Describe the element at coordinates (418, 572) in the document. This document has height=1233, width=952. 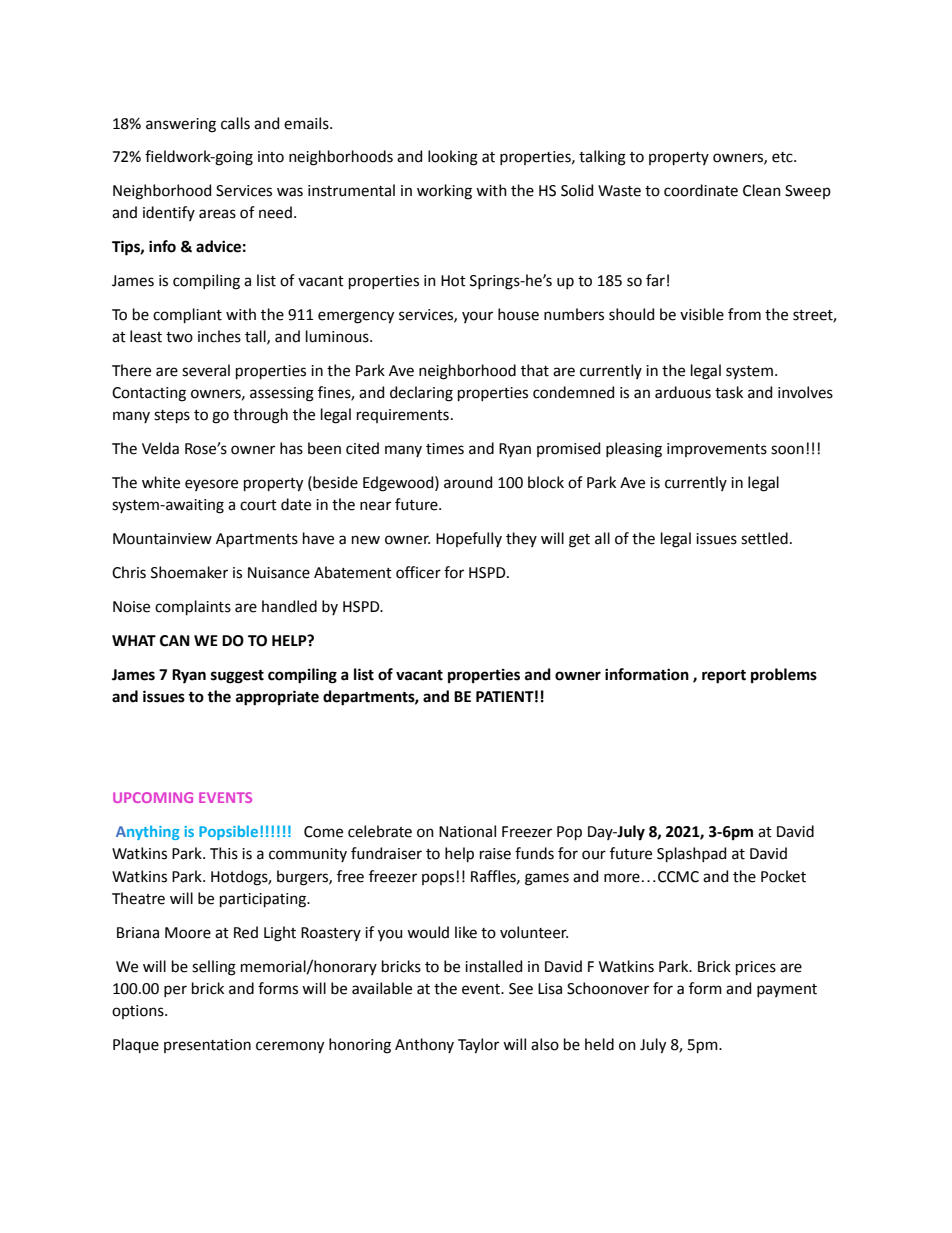
I see `officer` at that location.
